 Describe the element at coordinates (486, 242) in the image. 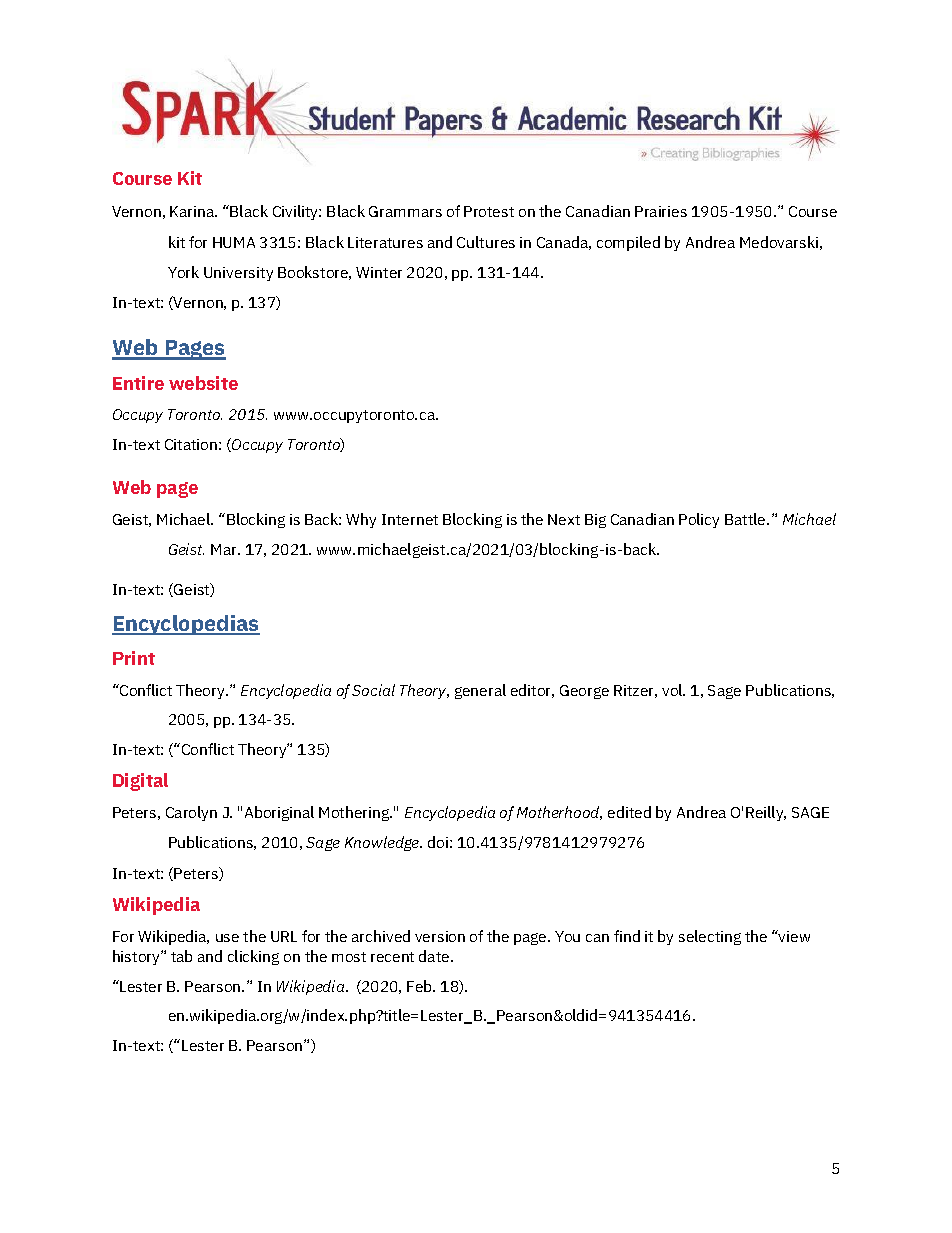

I see `Cultures` at that location.
